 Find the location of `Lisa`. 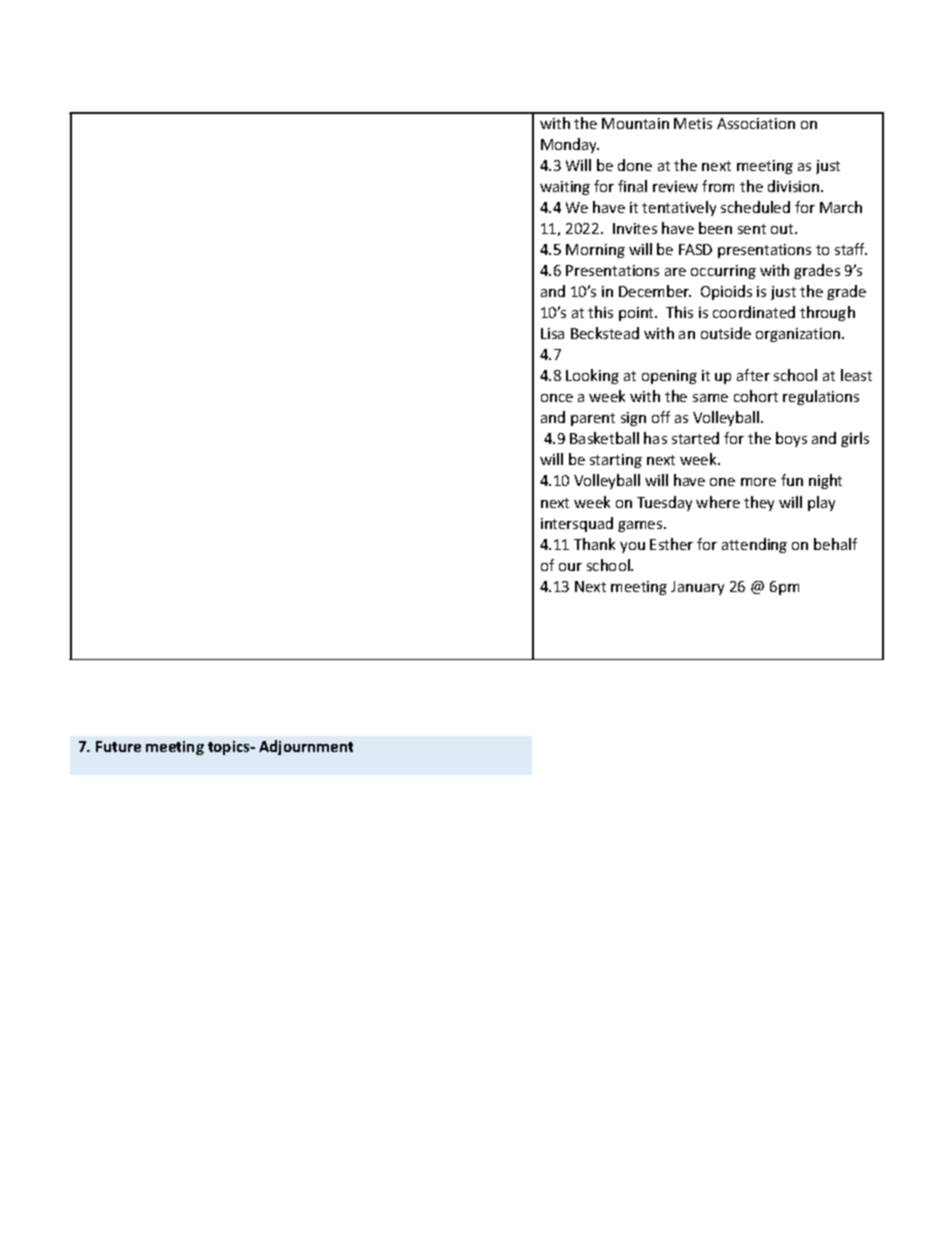

Lisa is located at coordinates (552, 333).
